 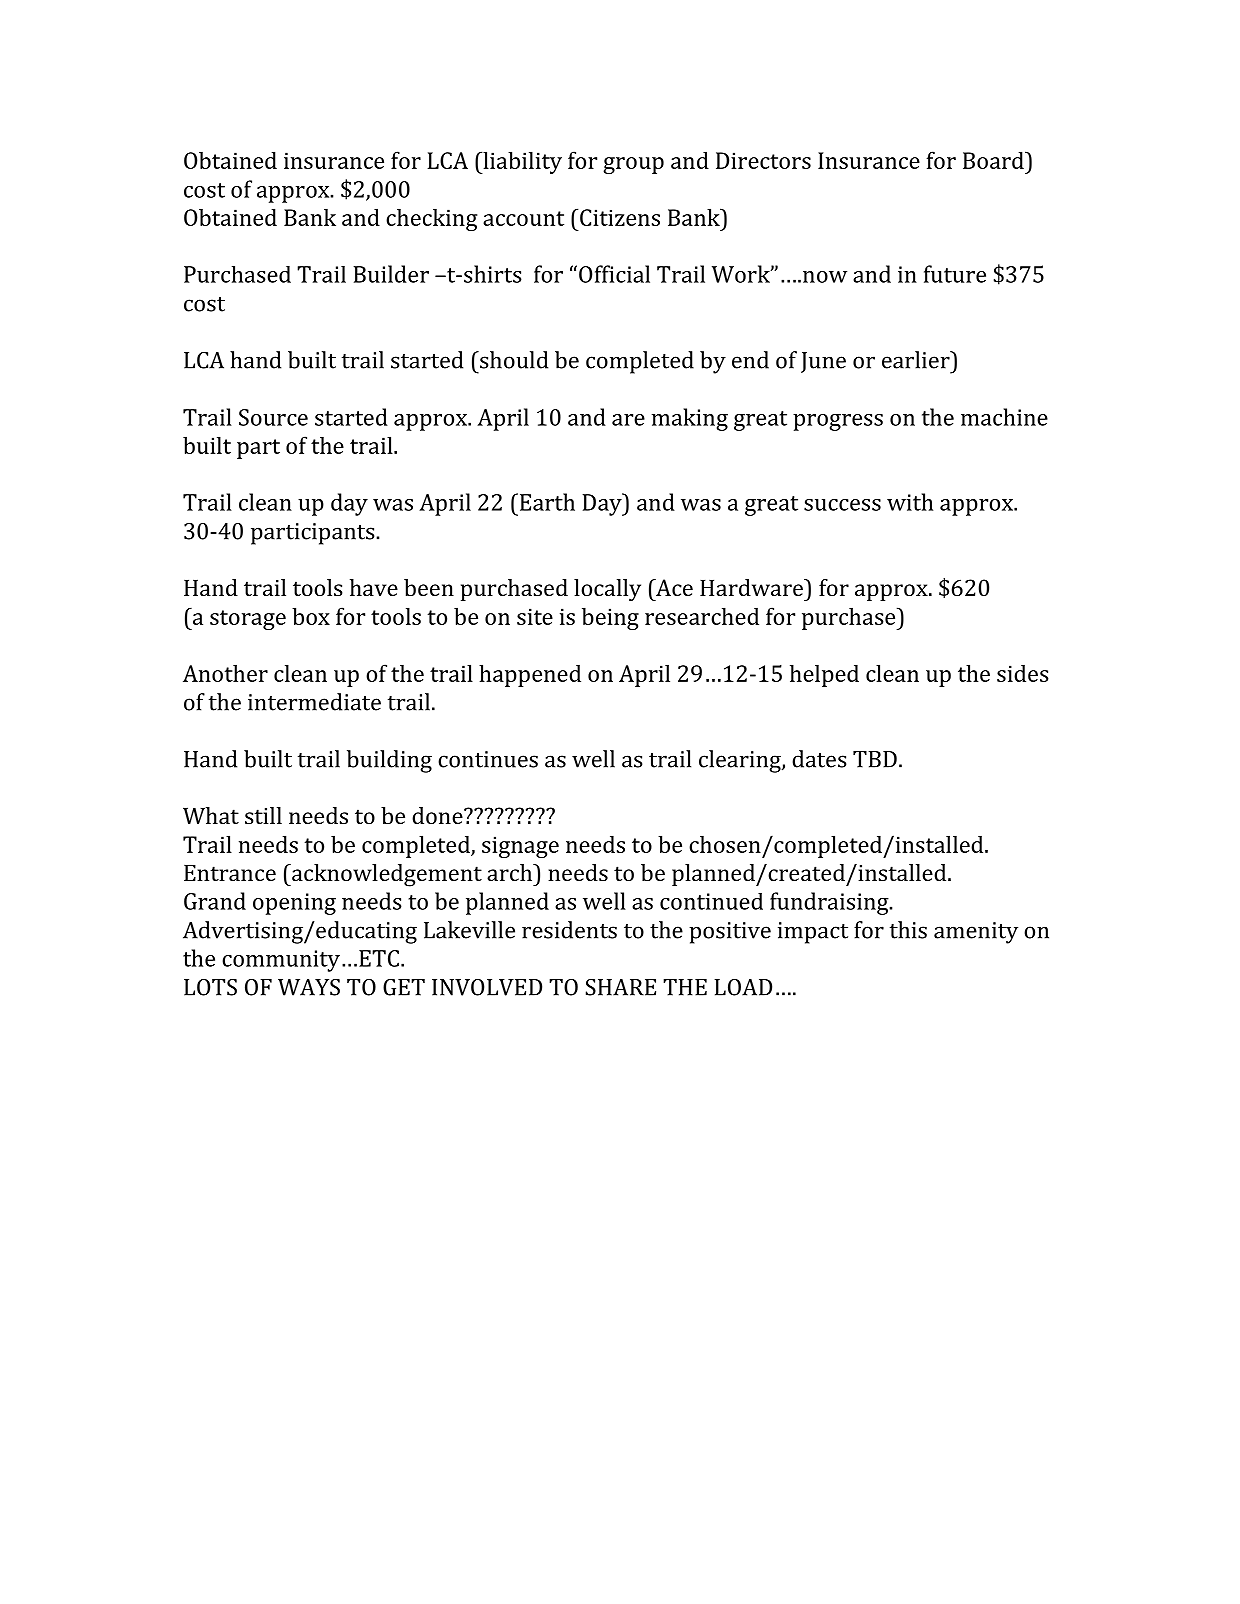 I want to click on with, so click(x=910, y=502).
